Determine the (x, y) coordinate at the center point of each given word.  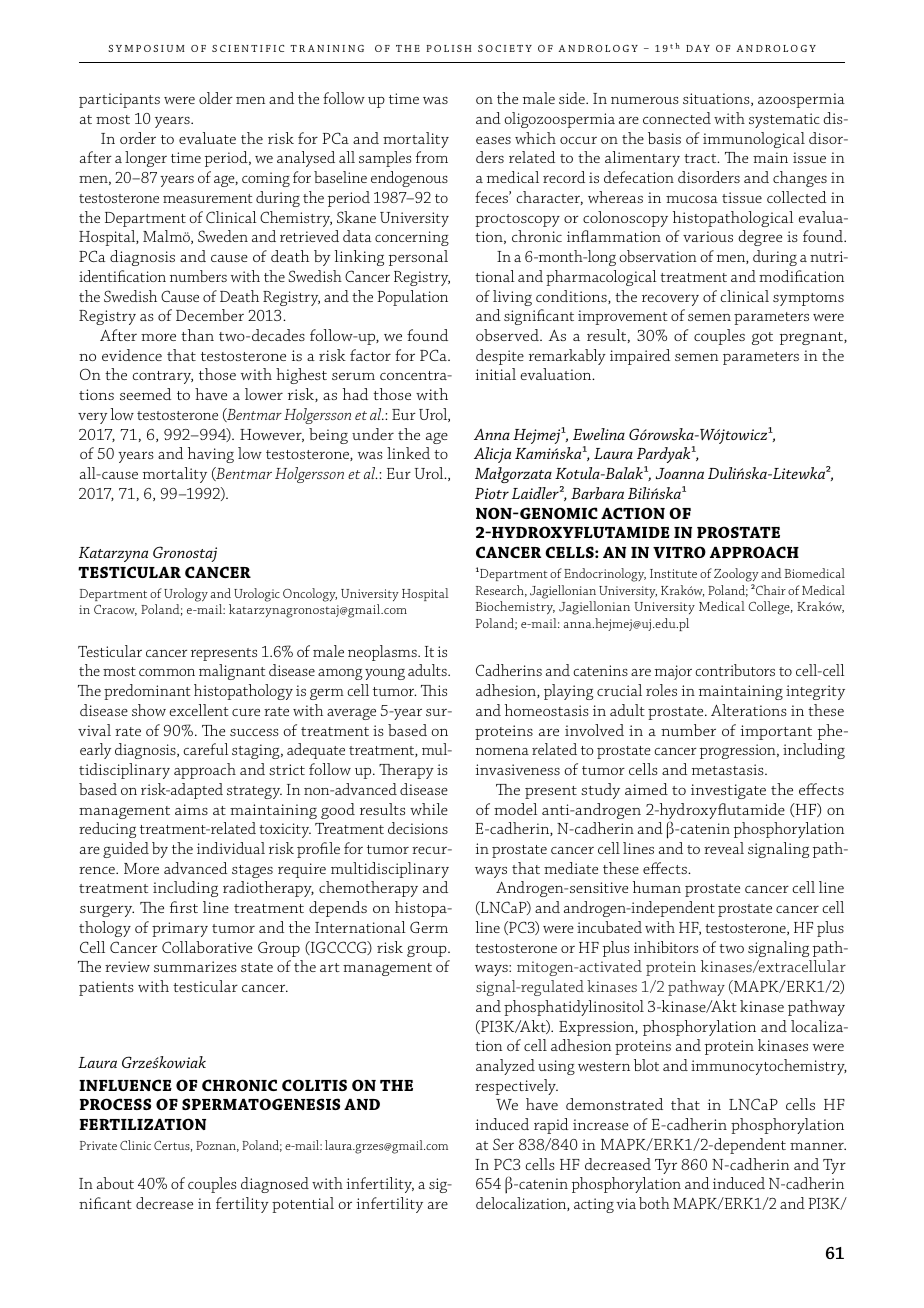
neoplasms (383, 653)
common (167, 672)
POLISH (449, 48)
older (216, 98)
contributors (735, 670)
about (115, 1183)
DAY (698, 48)
